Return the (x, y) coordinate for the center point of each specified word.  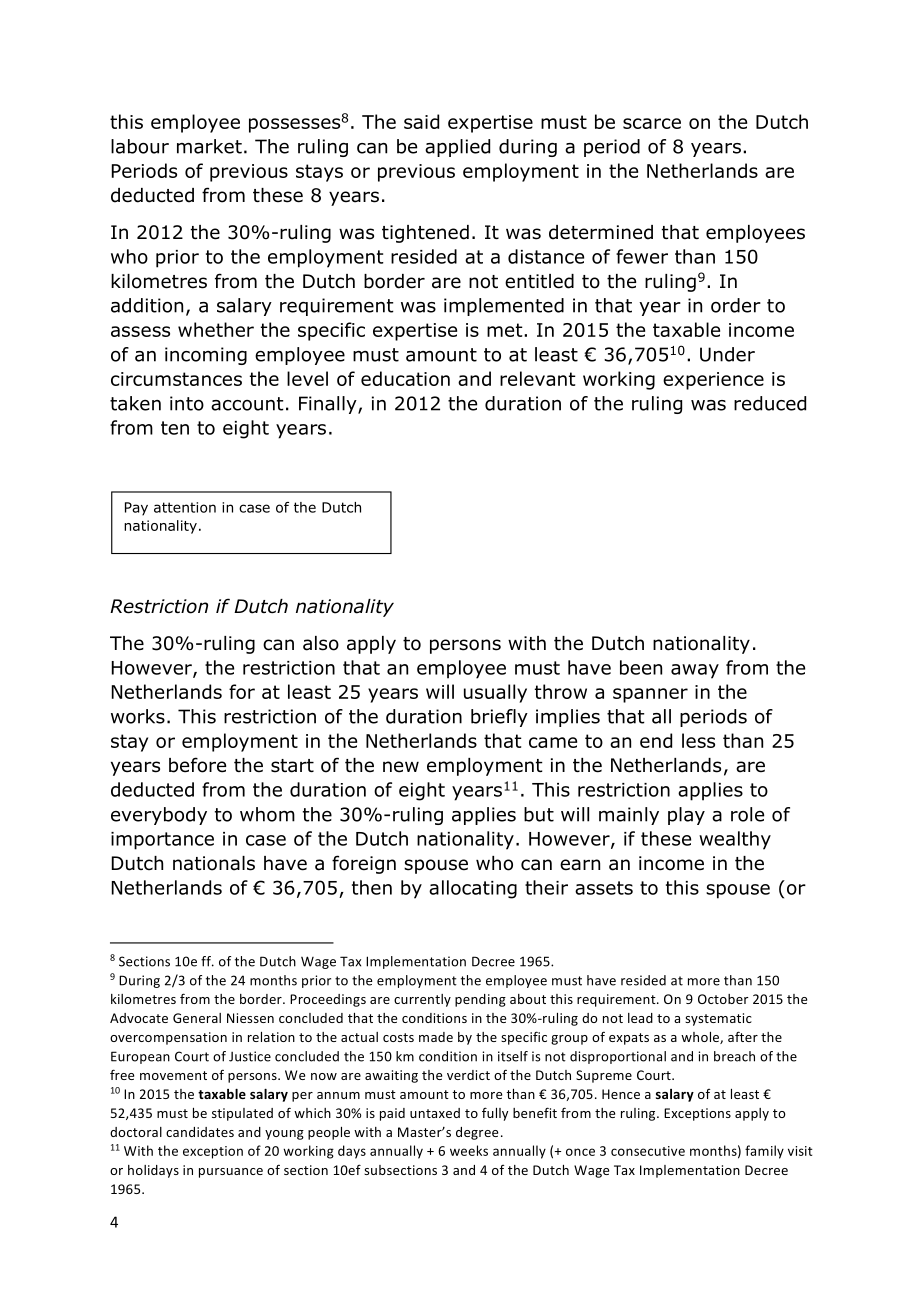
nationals (214, 863)
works (138, 716)
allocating (473, 889)
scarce (652, 123)
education (405, 378)
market (209, 146)
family (764, 1152)
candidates (200, 1132)
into (187, 403)
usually (495, 693)
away (695, 671)
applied (457, 148)
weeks (469, 1150)
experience (713, 381)
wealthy (735, 840)
